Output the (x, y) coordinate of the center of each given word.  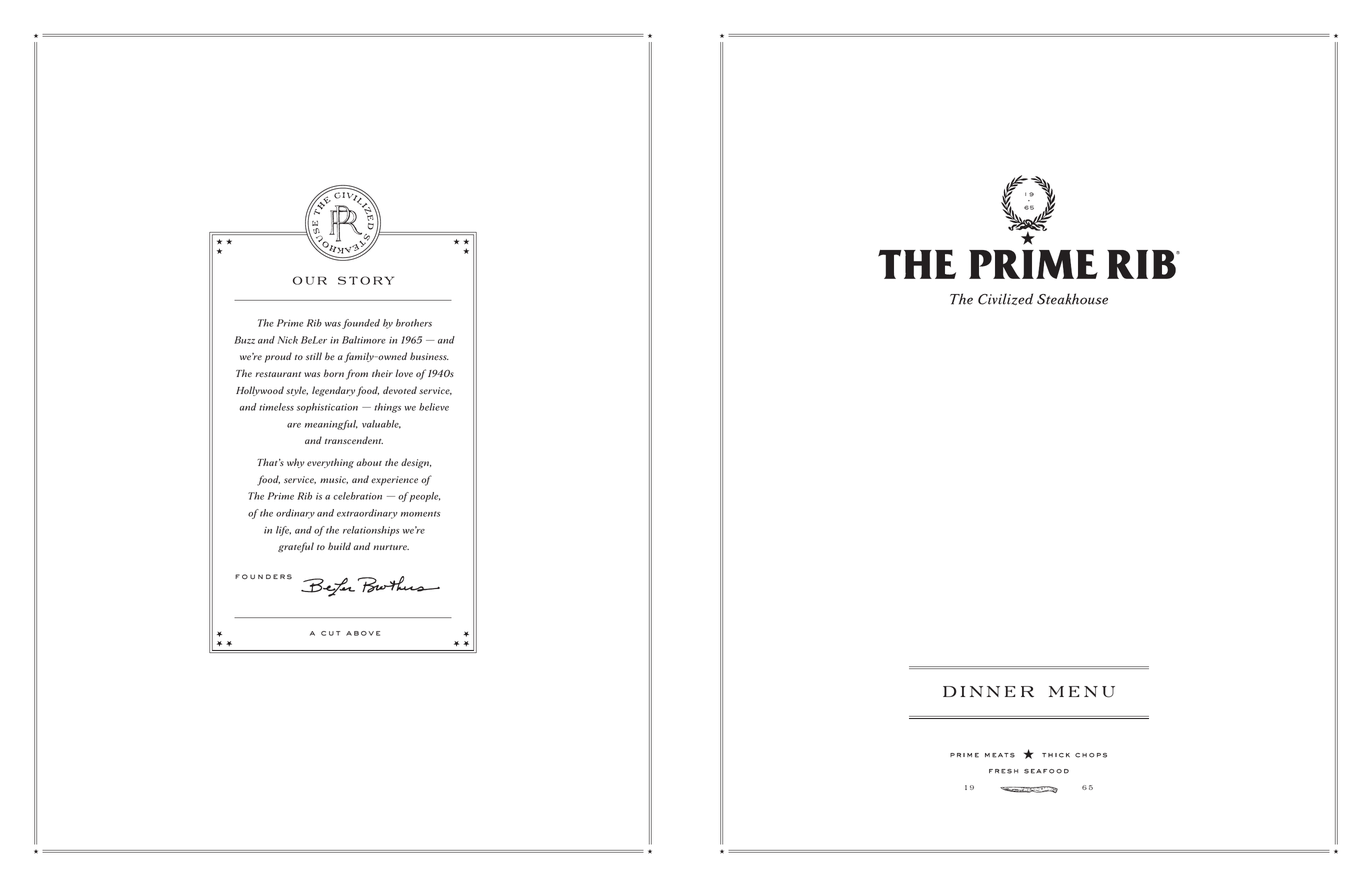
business (429, 356)
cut (330, 633)
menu (1082, 692)
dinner (988, 691)
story (366, 280)
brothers (414, 323)
